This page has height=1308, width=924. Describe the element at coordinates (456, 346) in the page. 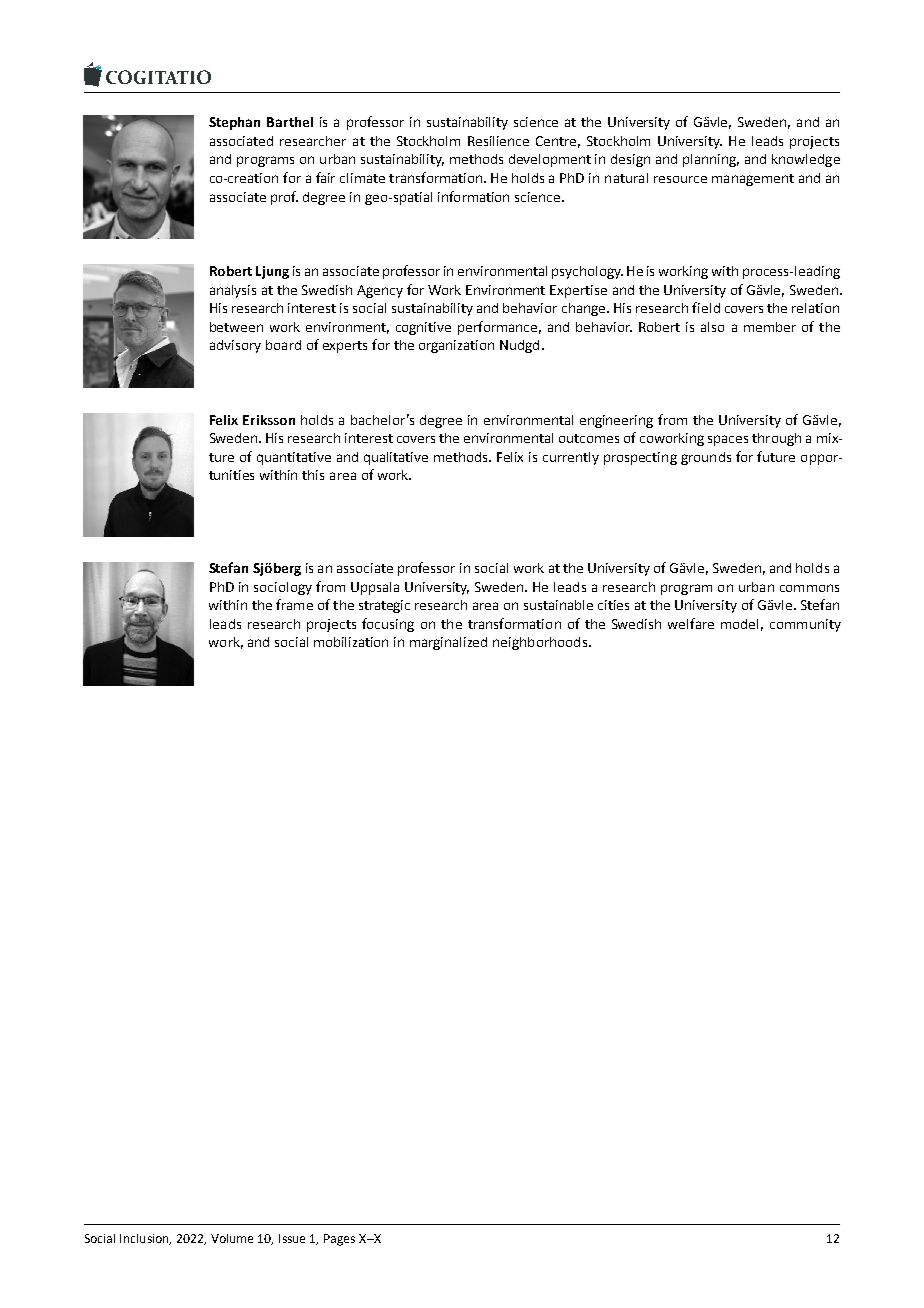

I see `organization` at that location.
